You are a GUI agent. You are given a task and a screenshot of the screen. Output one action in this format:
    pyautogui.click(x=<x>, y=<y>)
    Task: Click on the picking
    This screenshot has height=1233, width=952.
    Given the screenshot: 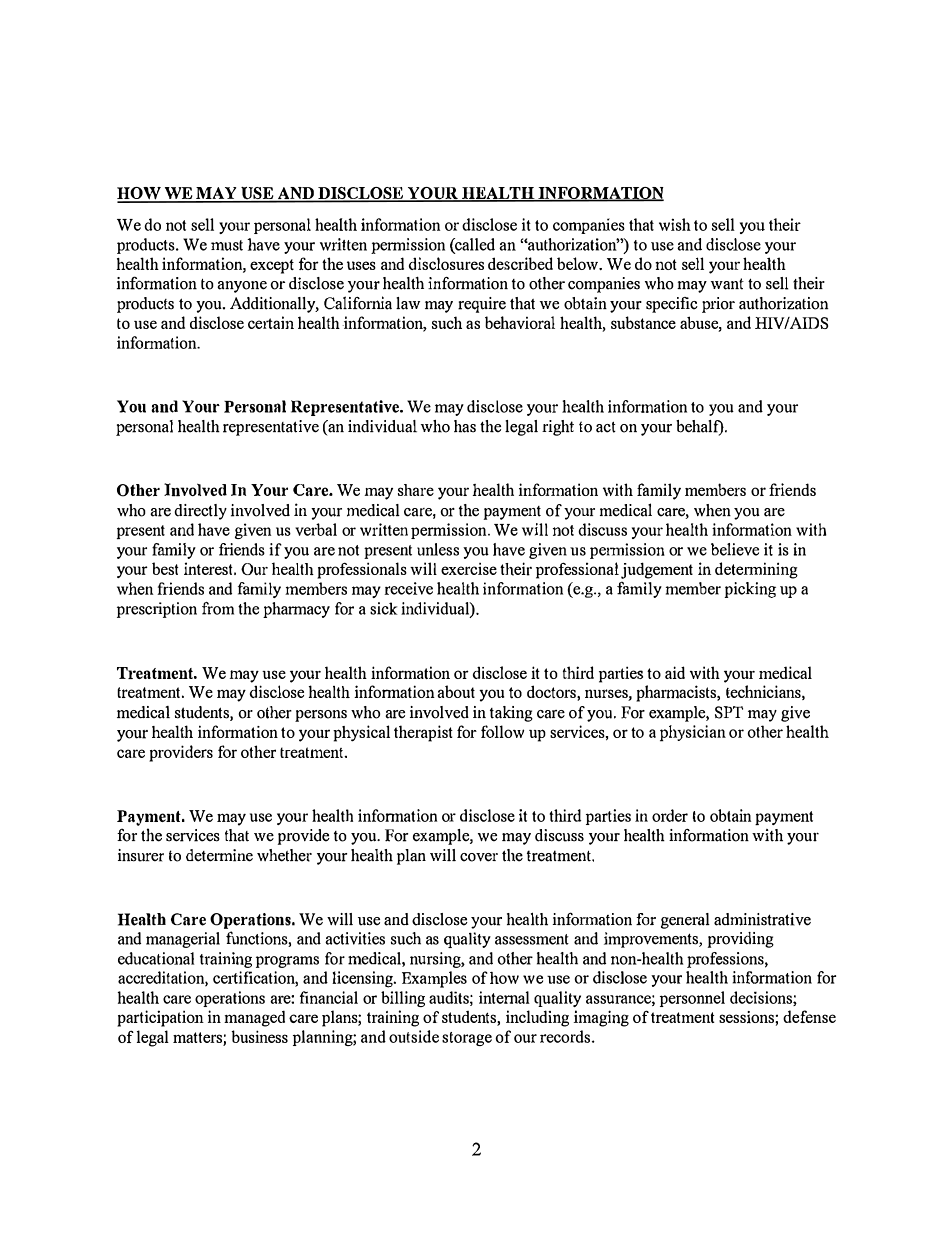 What is the action you would take?
    pyautogui.click(x=750, y=590)
